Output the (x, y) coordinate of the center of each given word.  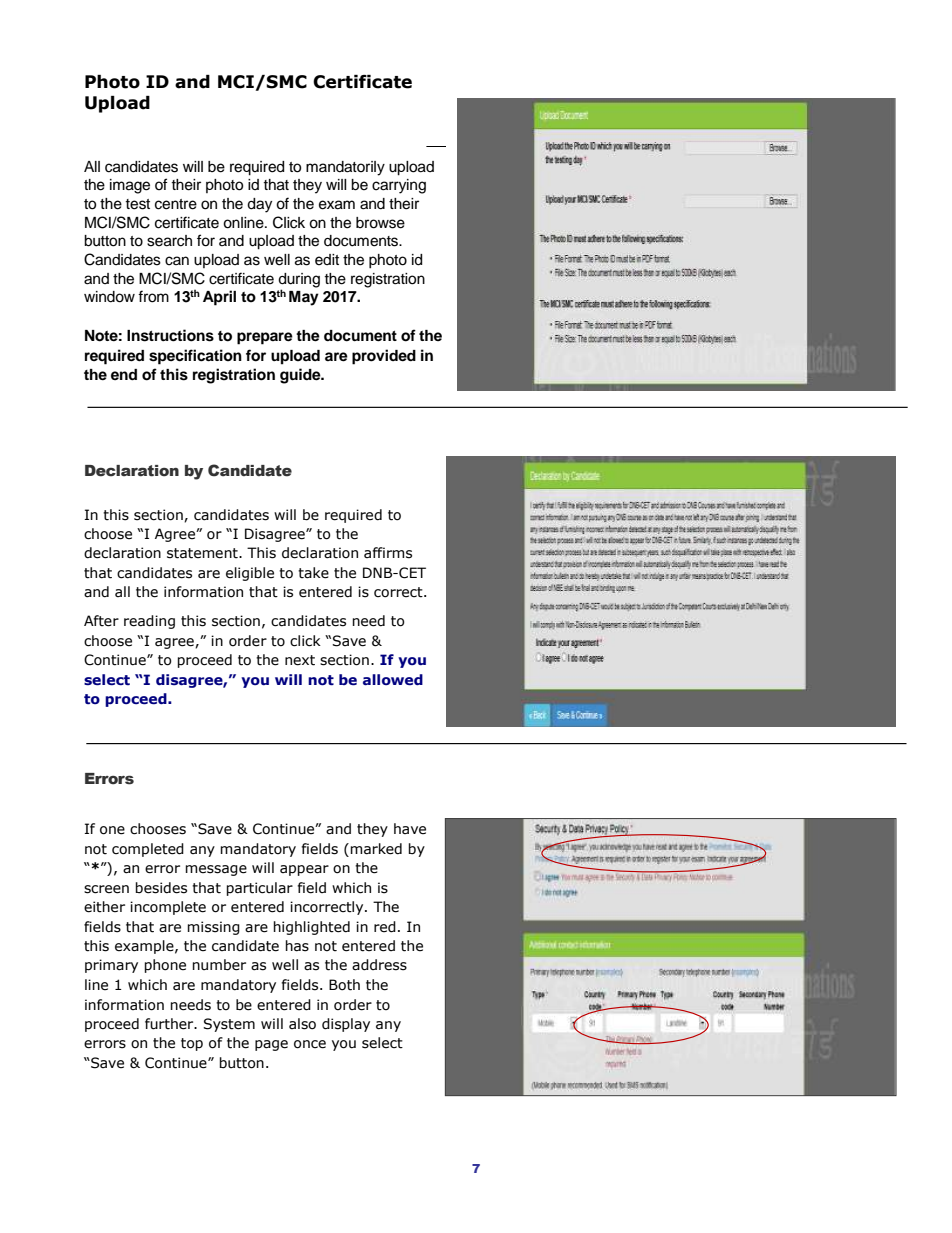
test (137, 204)
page (271, 1045)
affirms (388, 553)
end (124, 374)
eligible (250, 574)
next (300, 660)
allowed (393, 680)
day (259, 205)
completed (148, 850)
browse (380, 223)
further (170, 1024)
